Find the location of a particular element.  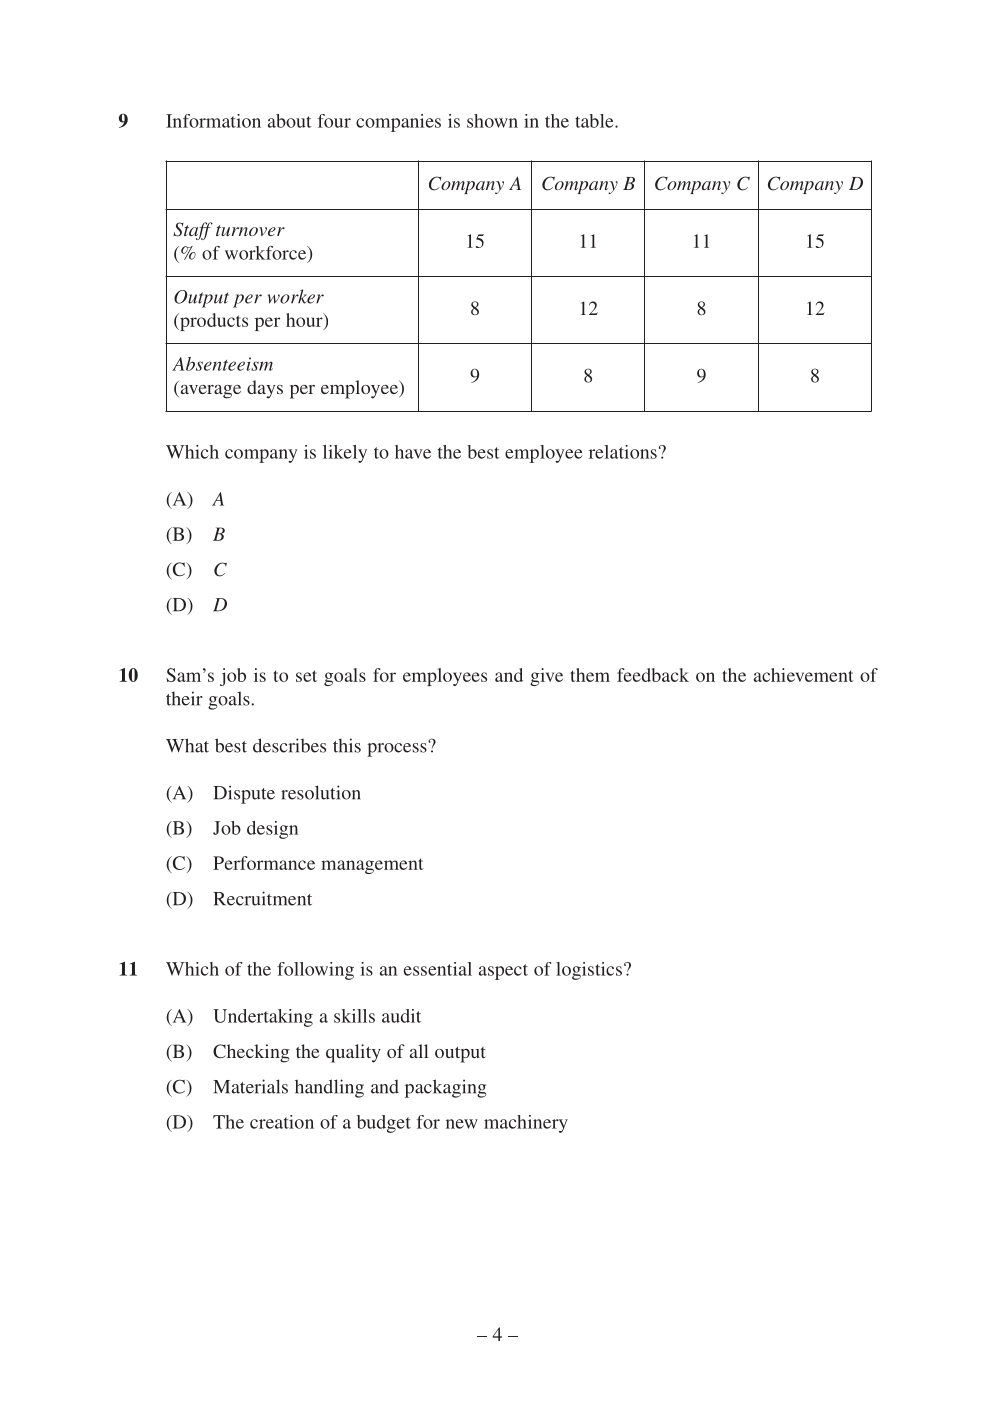

Materials is located at coordinates (250, 1086).
